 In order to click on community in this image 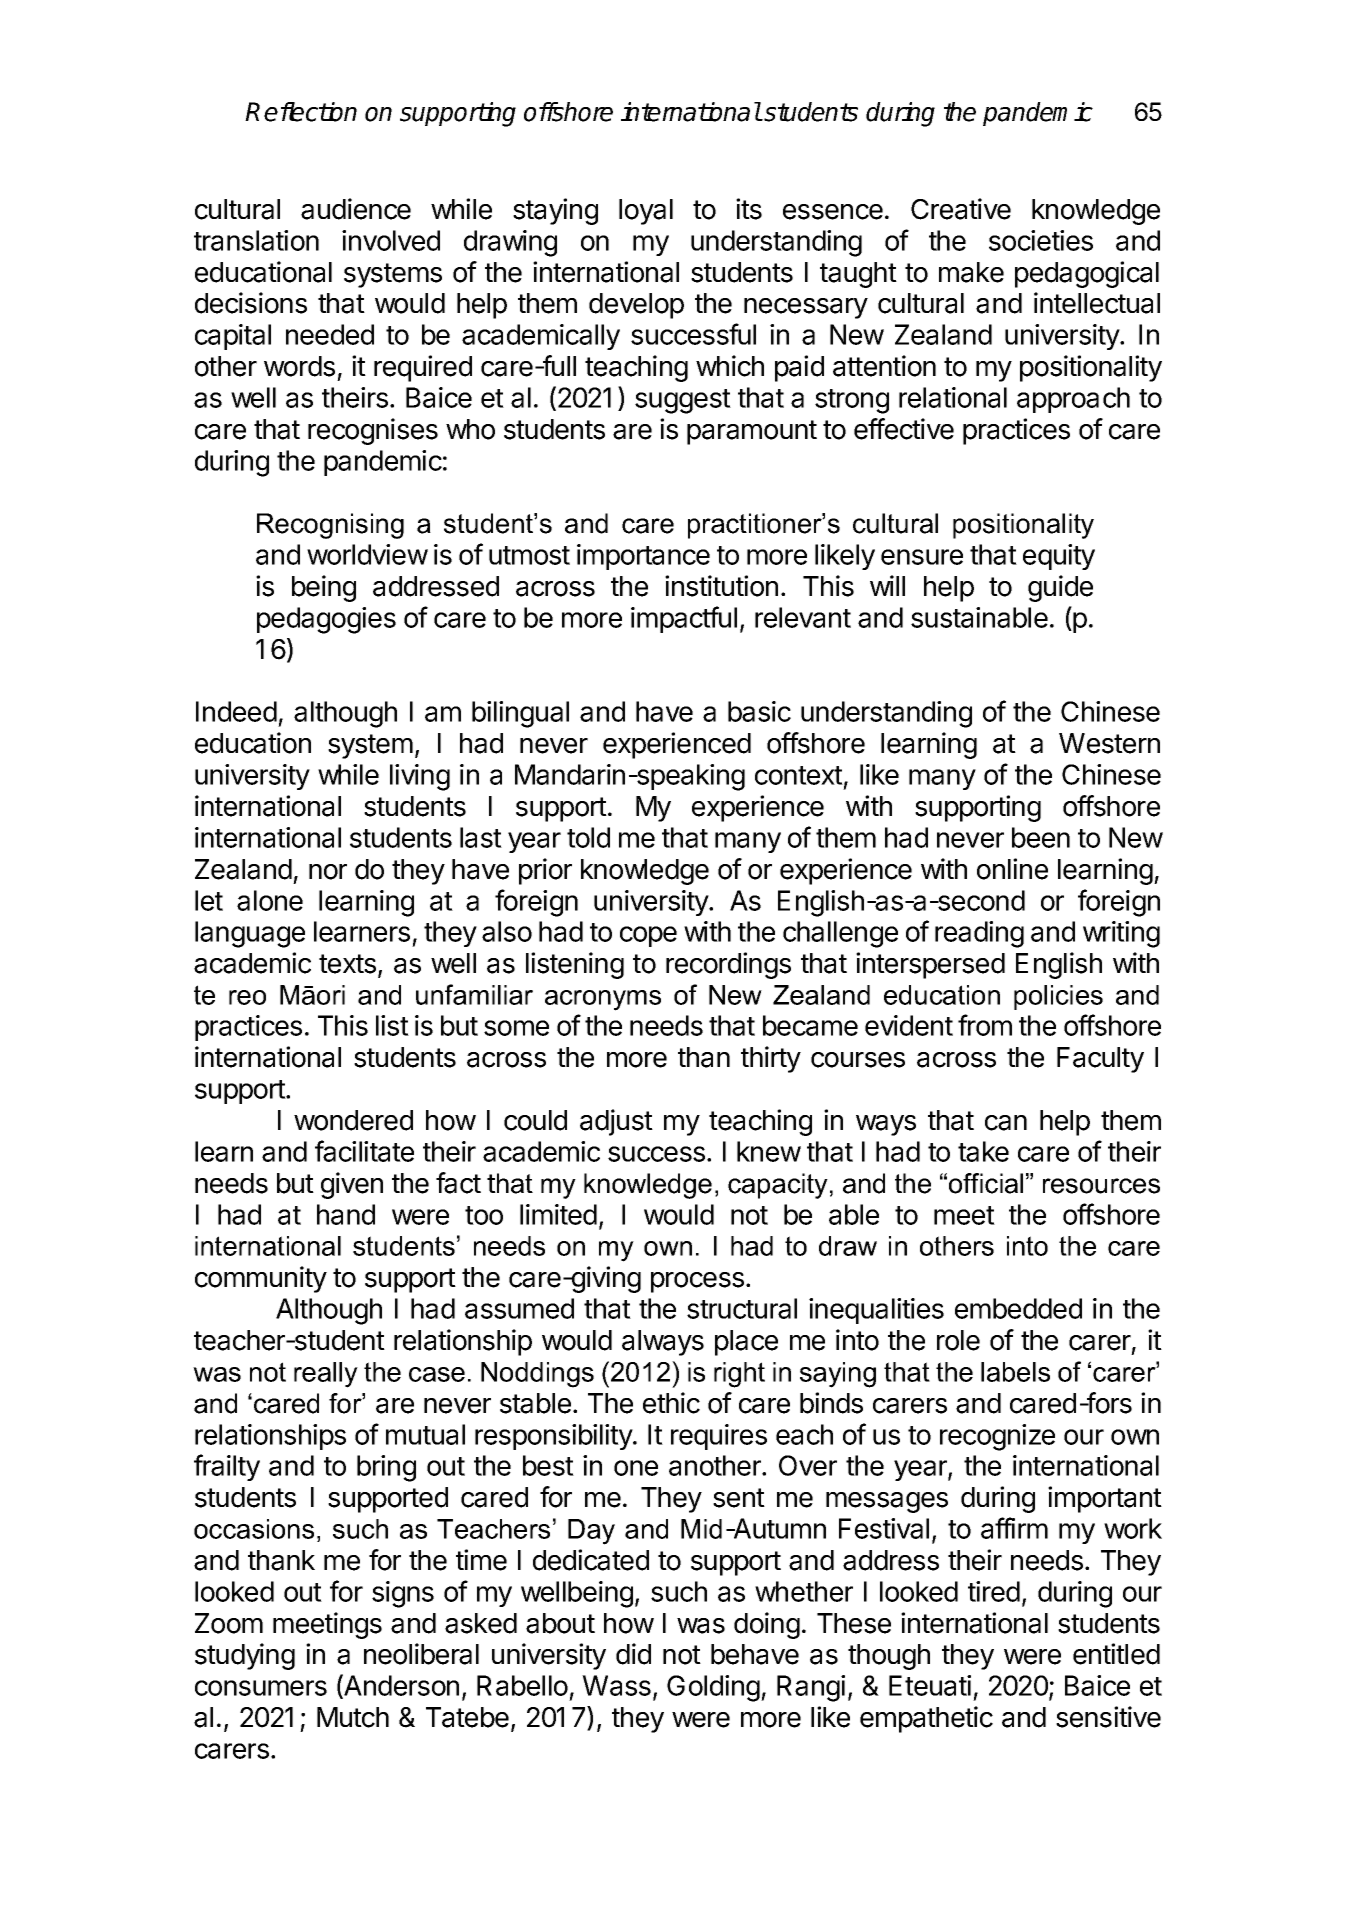, I will do `click(261, 1279)`.
